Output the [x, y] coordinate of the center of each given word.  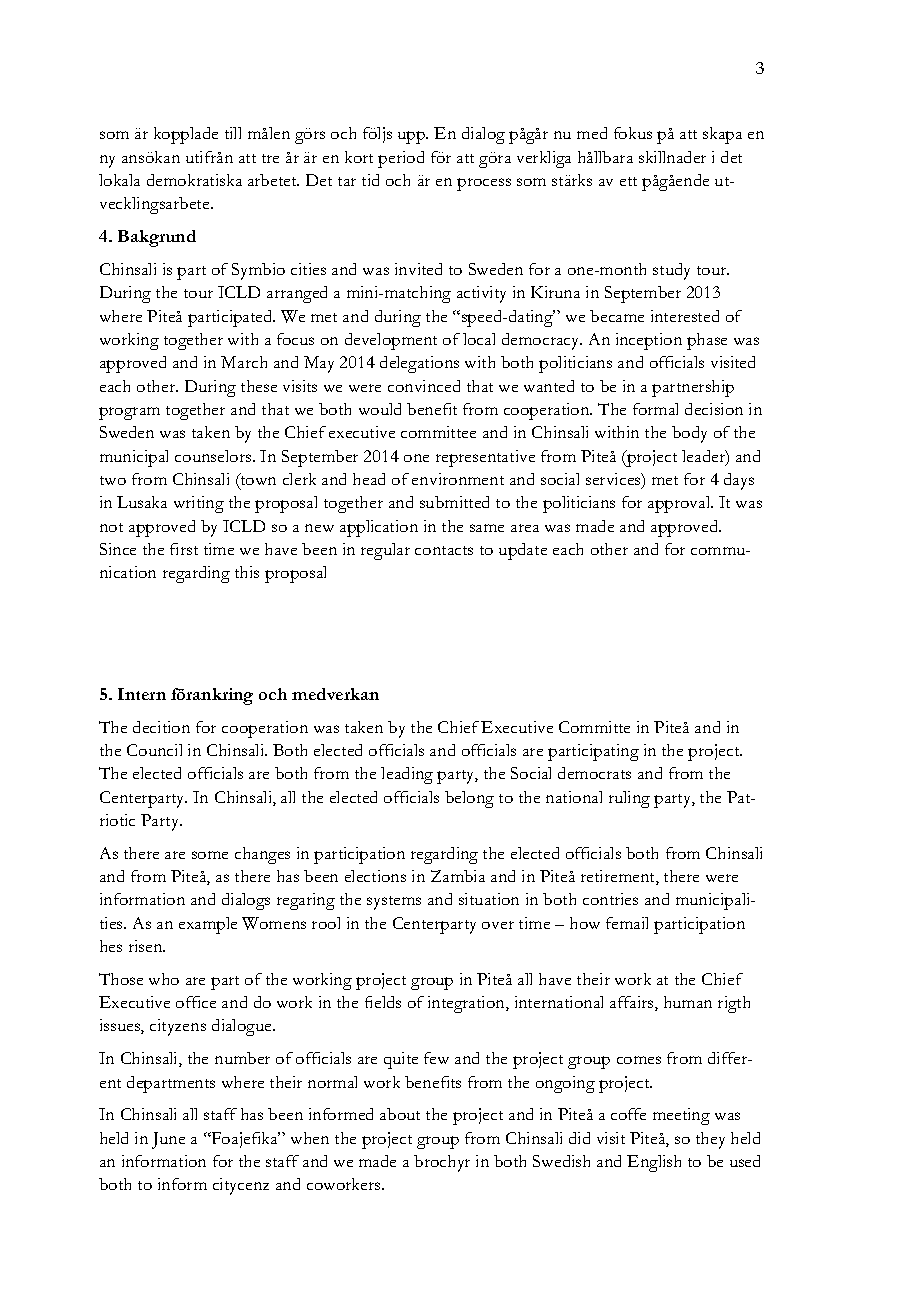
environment [458, 479]
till [233, 133]
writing [199, 504]
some [210, 855]
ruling [629, 799]
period [401, 159]
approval [680, 504]
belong [469, 799]
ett [628, 181]
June [168, 1140]
